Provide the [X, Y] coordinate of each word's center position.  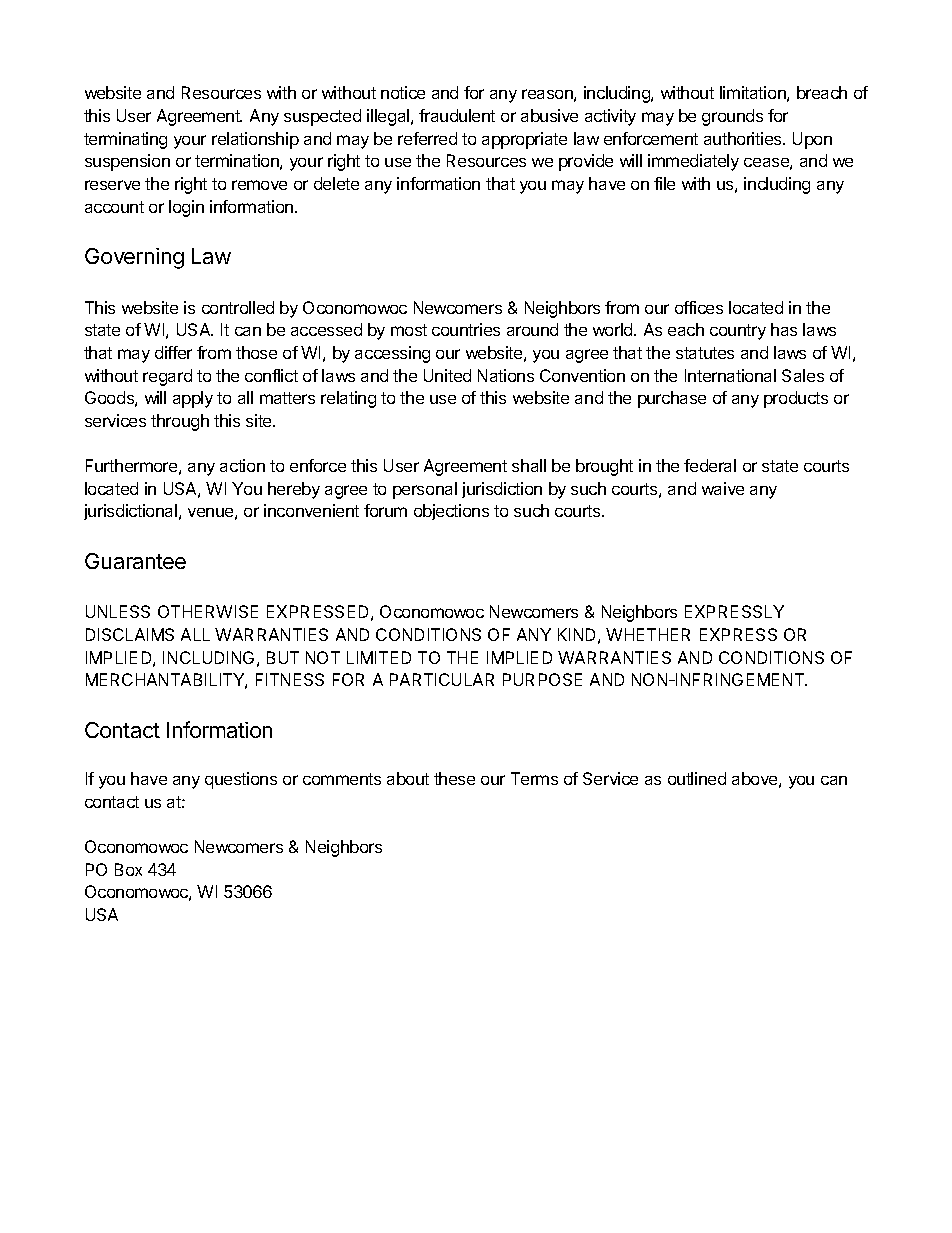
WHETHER [648, 634]
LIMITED [379, 657]
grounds [732, 117]
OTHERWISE [208, 611]
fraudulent [457, 115]
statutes [705, 353]
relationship [255, 140]
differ [173, 352]
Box [128, 869]
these [454, 778]
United [447, 375]
